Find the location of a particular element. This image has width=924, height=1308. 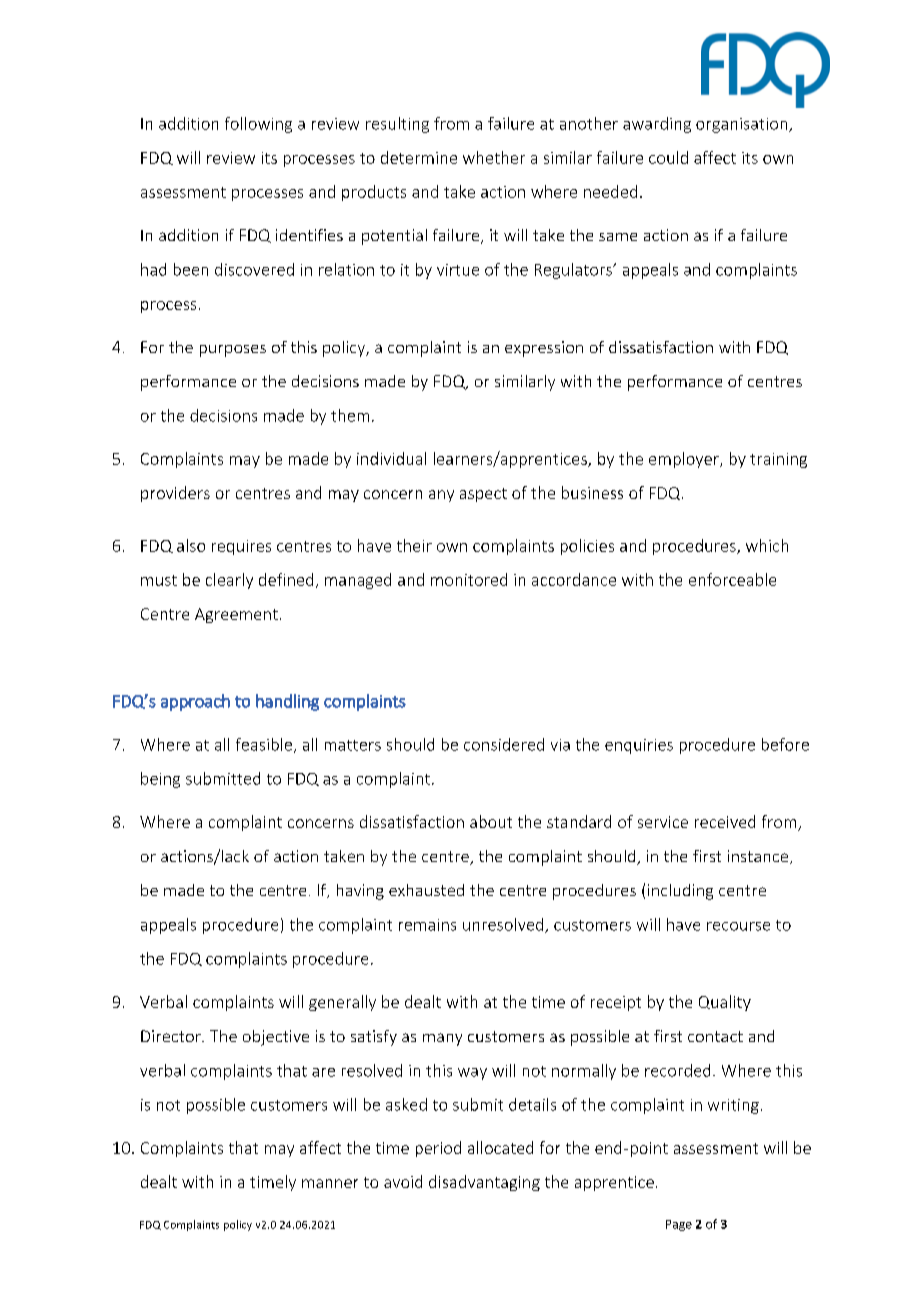

remains is located at coordinates (427, 925).
